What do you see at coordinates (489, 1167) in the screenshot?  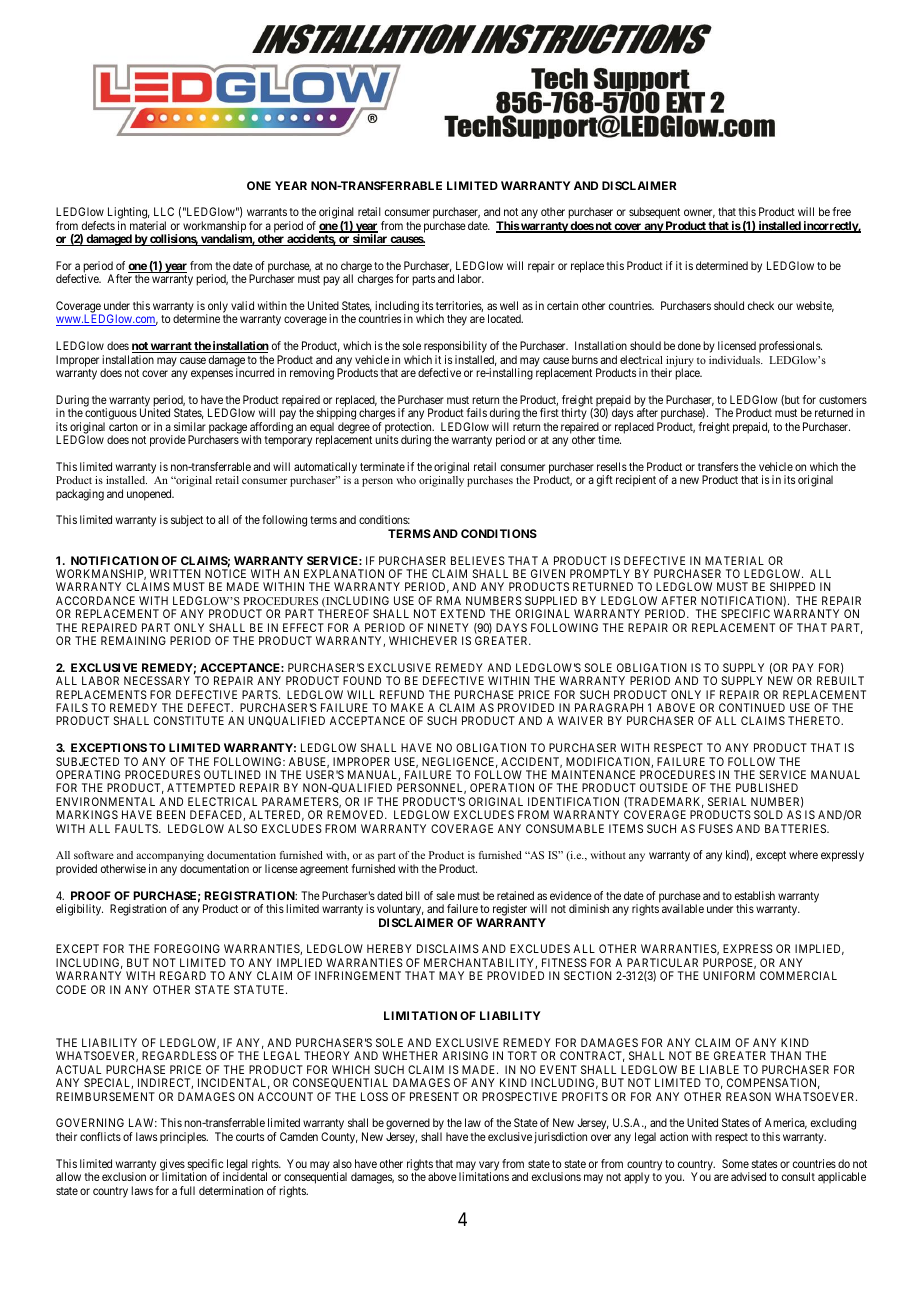 I see `vary` at bounding box center [489, 1167].
